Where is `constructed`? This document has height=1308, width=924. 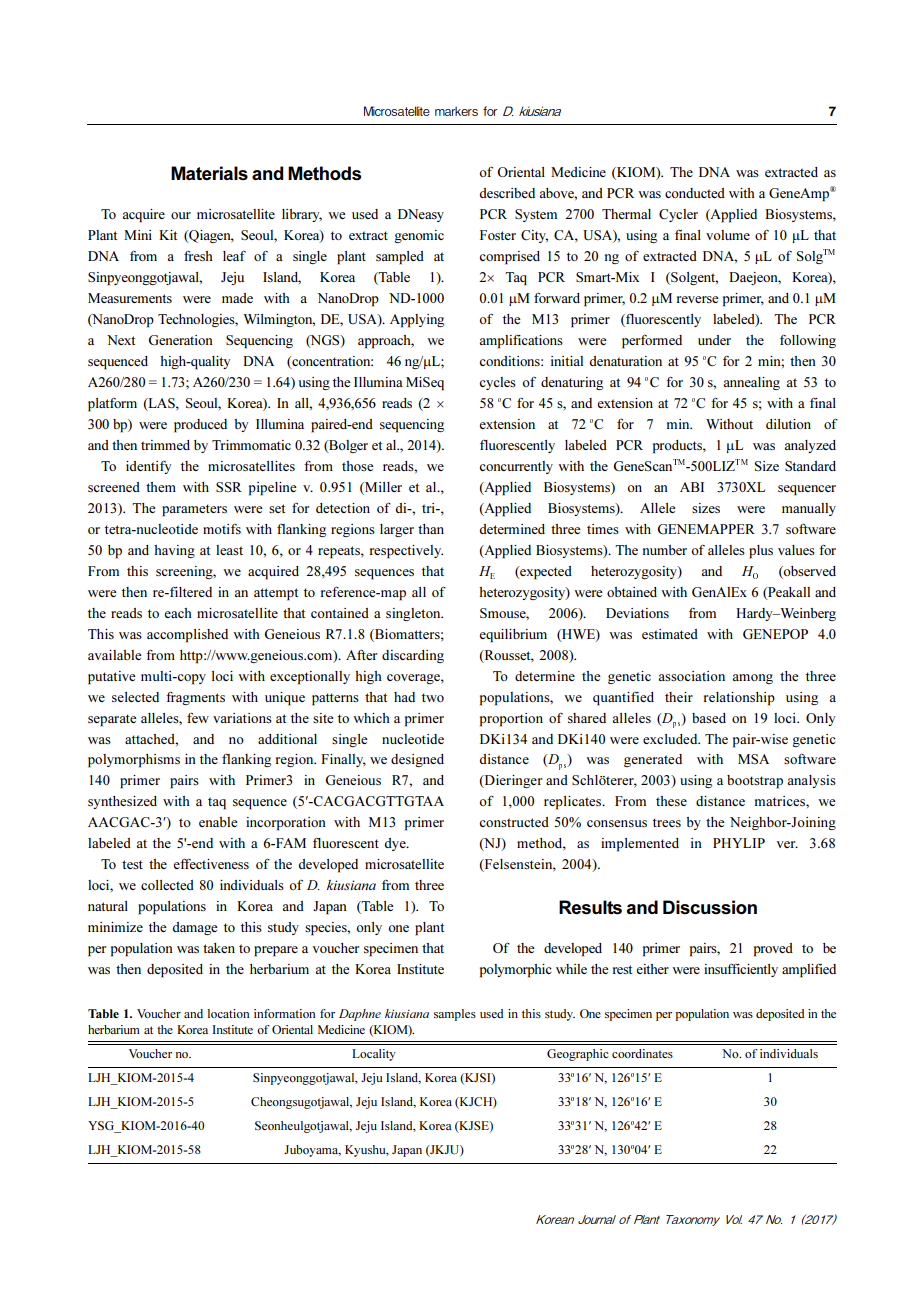
constructed is located at coordinates (514, 822).
